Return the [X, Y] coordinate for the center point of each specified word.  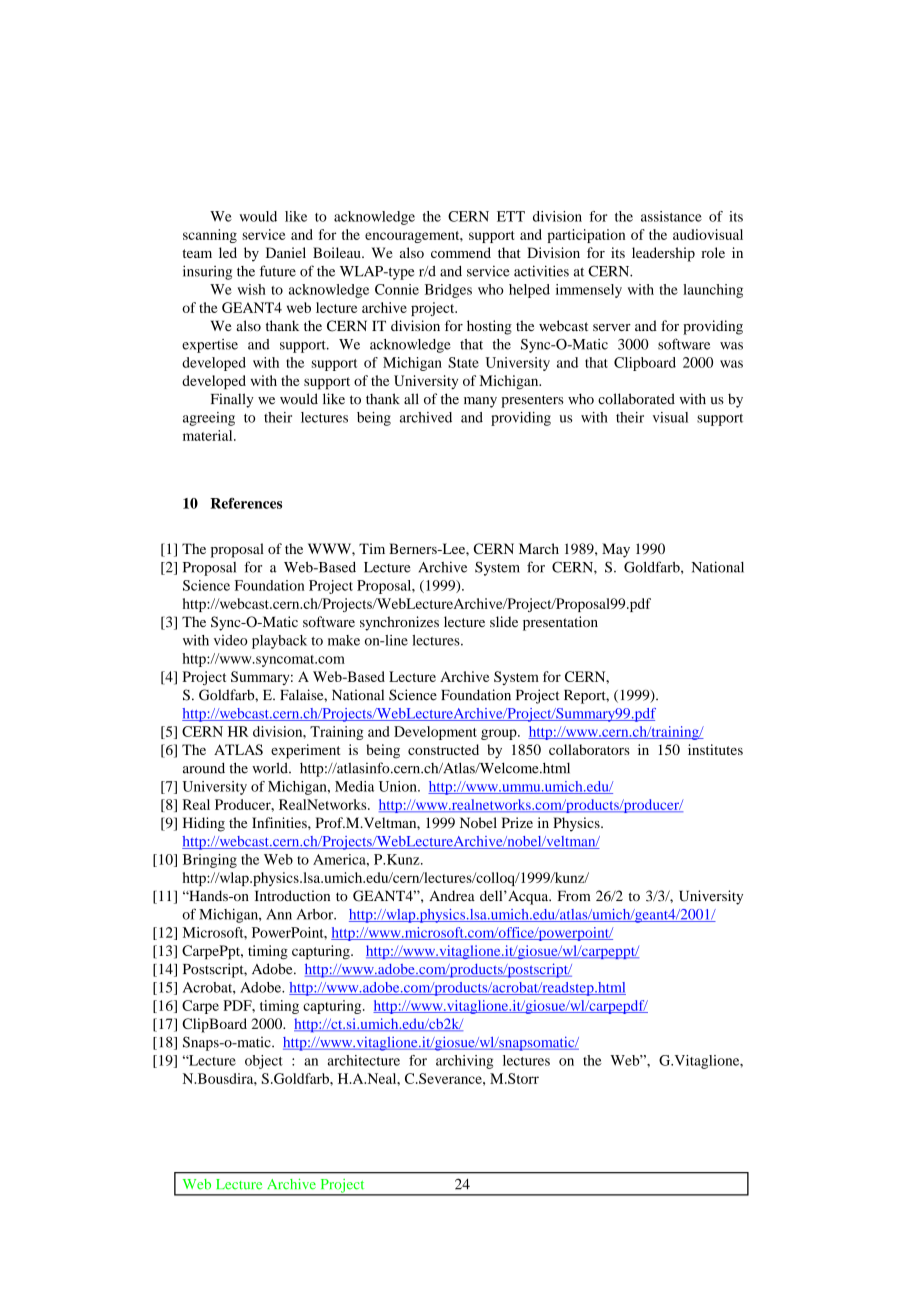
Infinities [280, 822]
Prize [517, 822]
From [574, 895]
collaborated [636, 399]
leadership [663, 254]
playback [279, 642]
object [264, 1062]
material [209, 435]
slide [504, 621]
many [480, 402]
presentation [560, 623]
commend [461, 252]
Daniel [286, 252]
